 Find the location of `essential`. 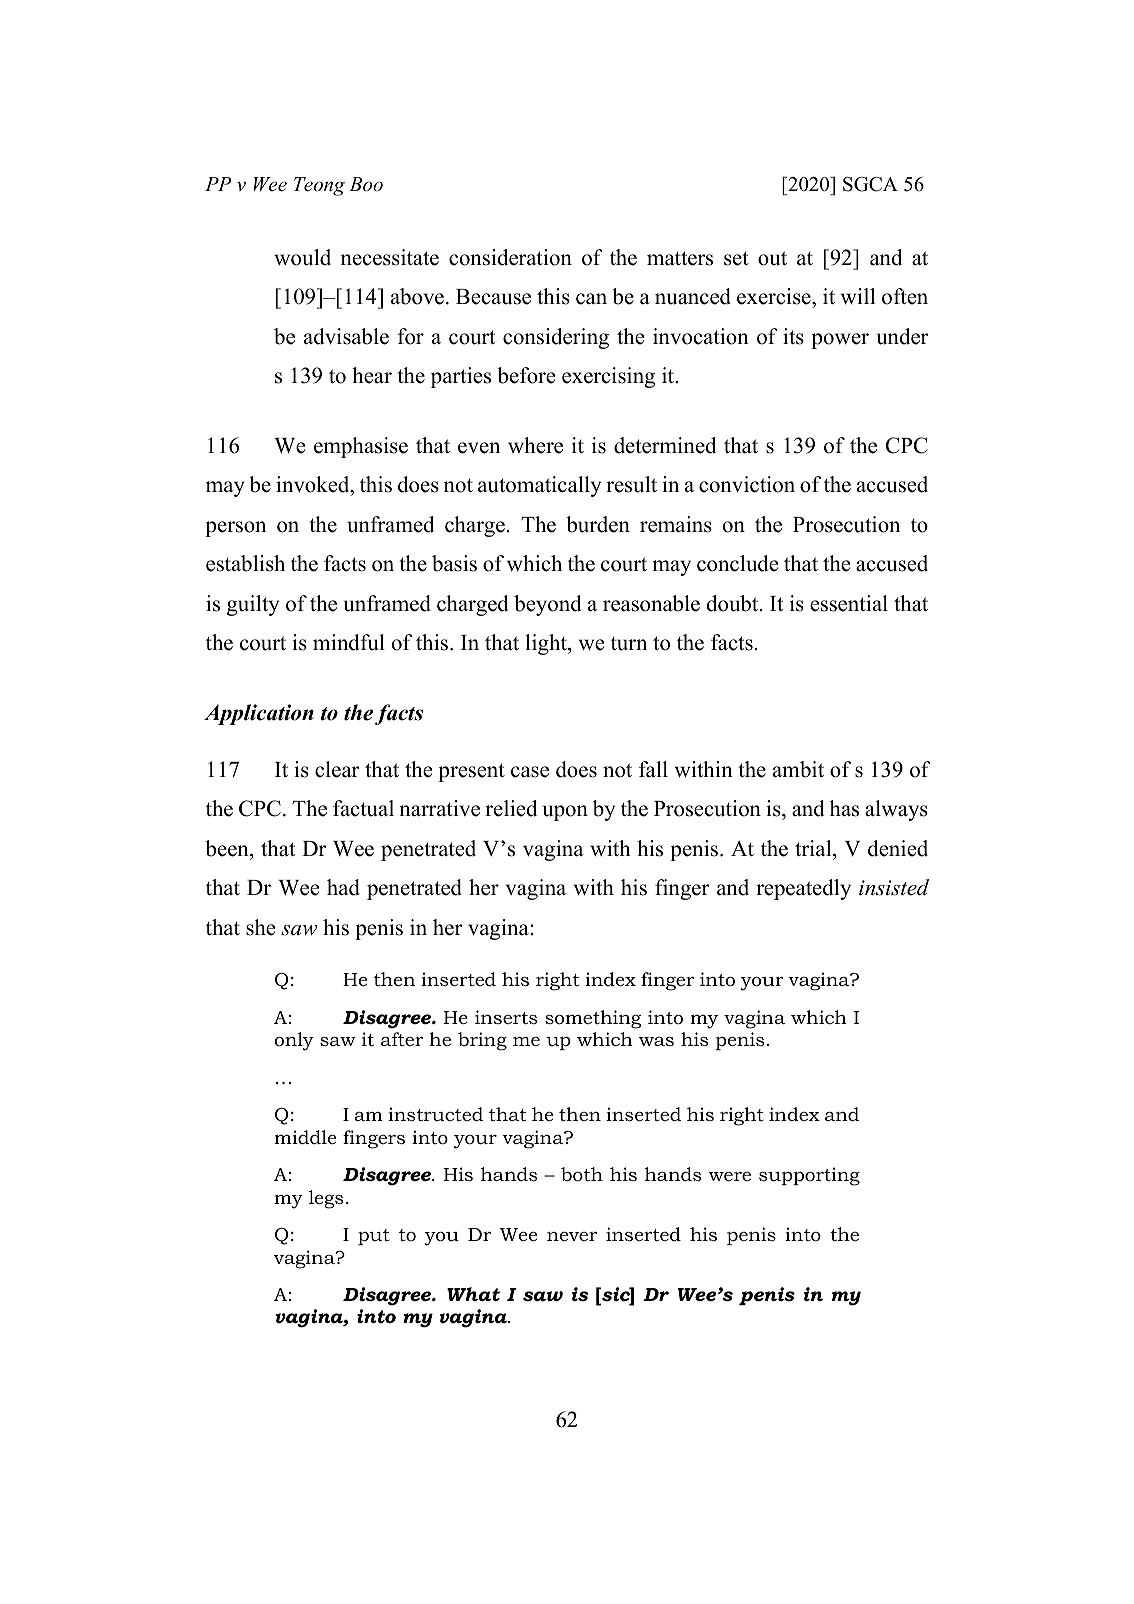

essential is located at coordinates (849, 603).
